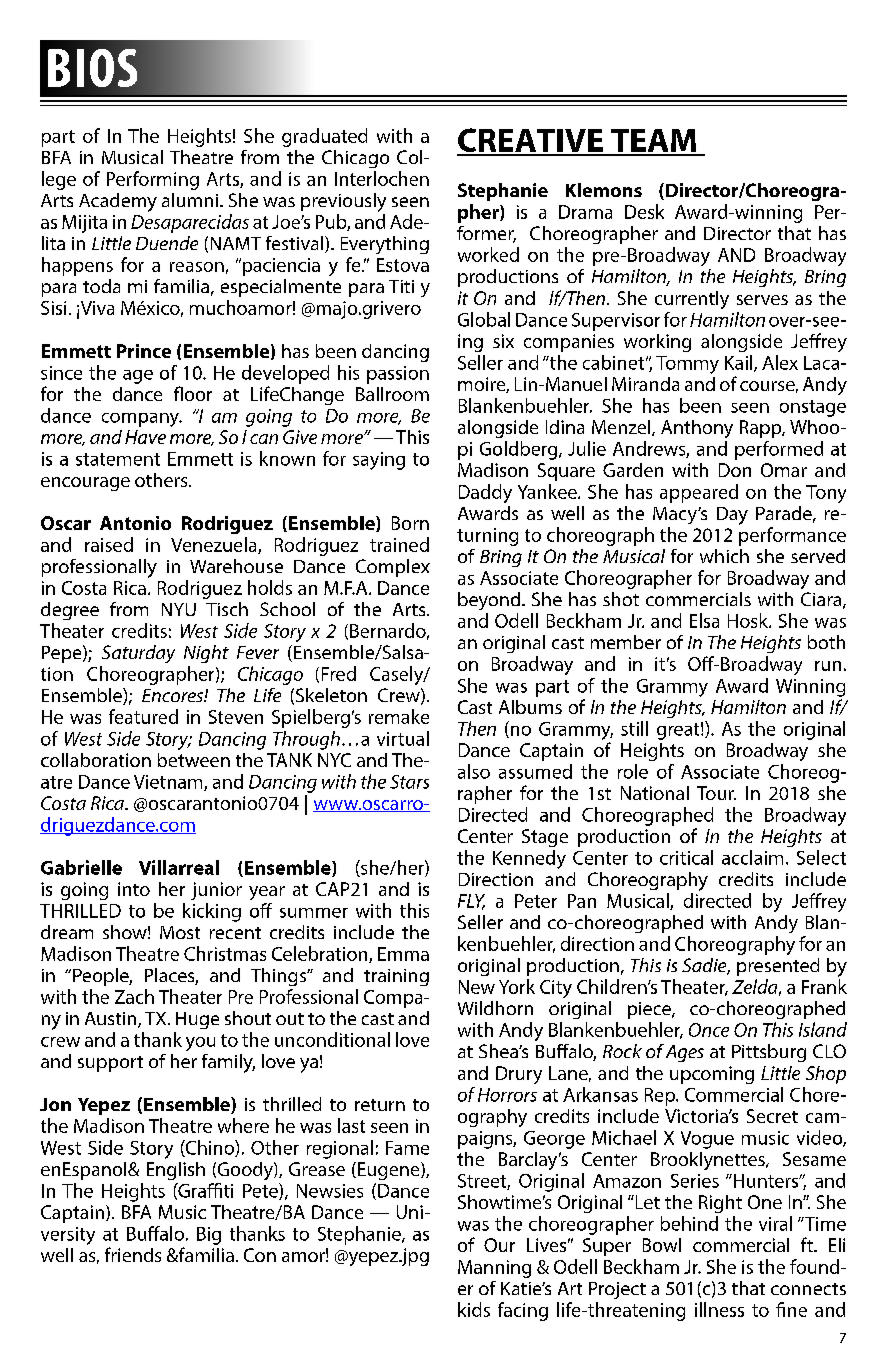  What do you see at coordinates (118, 459) in the screenshot?
I see `statement` at bounding box center [118, 459].
